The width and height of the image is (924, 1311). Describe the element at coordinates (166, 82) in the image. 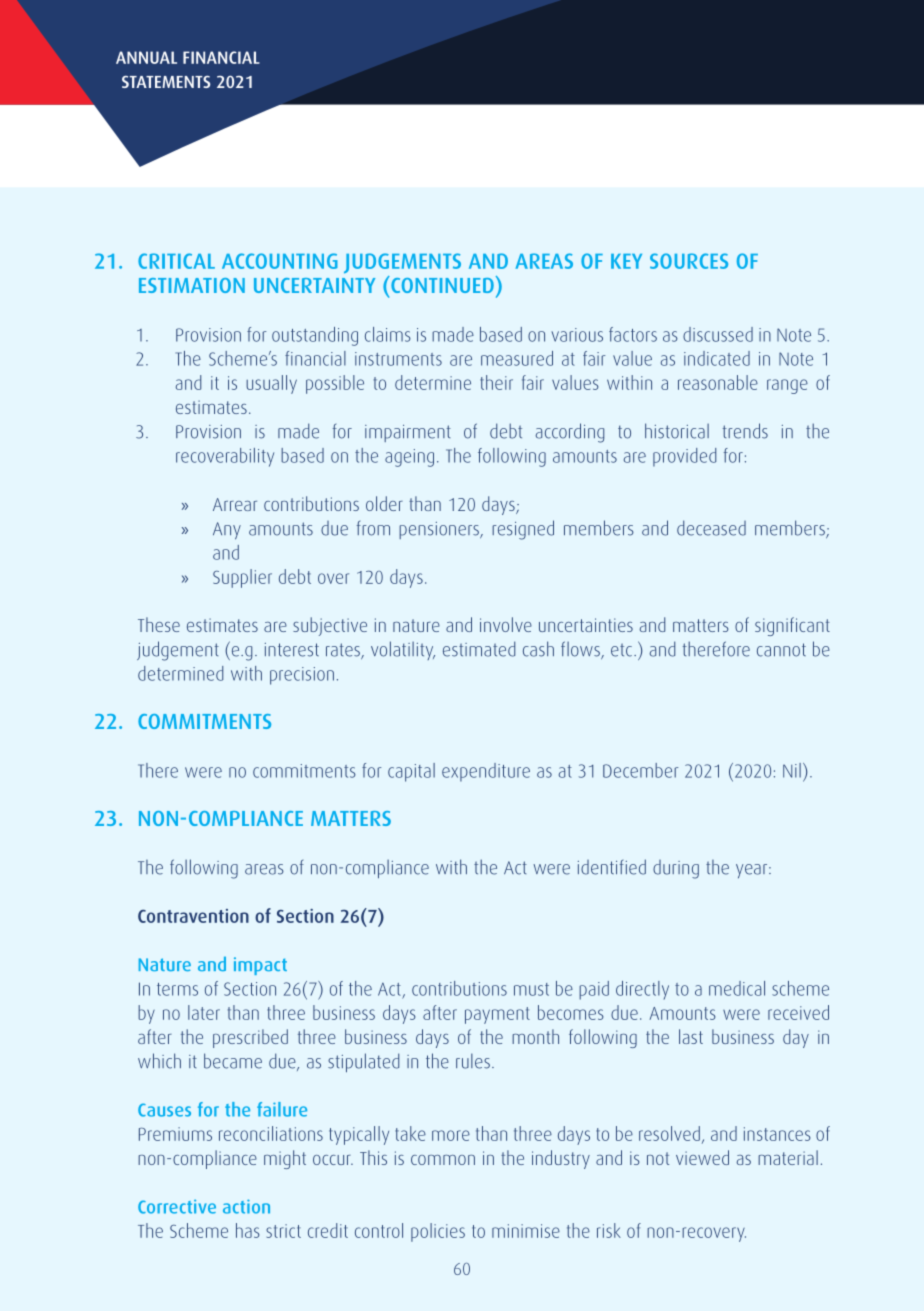

I see `STATEMENTS` at that location.
